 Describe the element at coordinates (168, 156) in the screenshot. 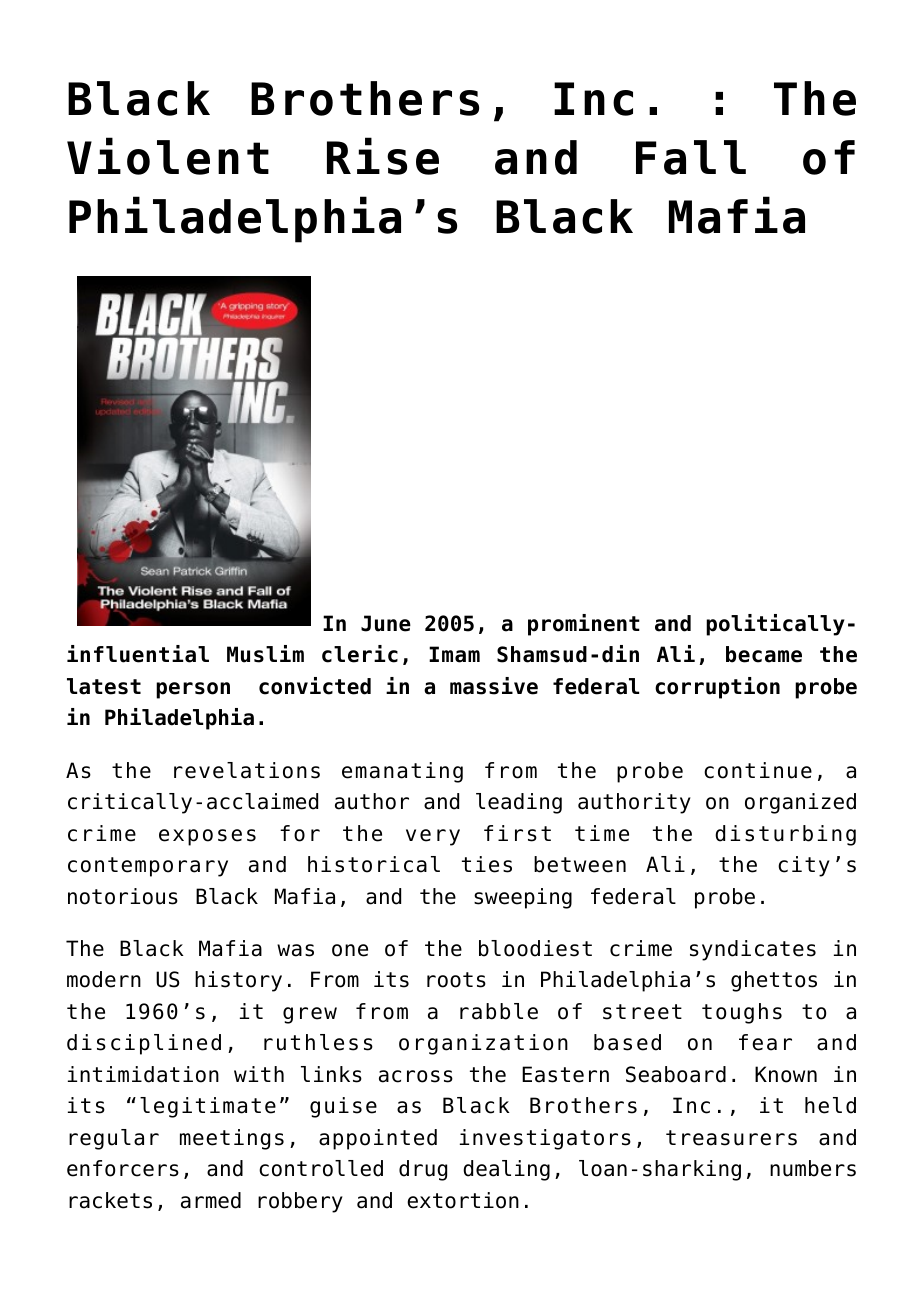

I see `Violent` at that location.
